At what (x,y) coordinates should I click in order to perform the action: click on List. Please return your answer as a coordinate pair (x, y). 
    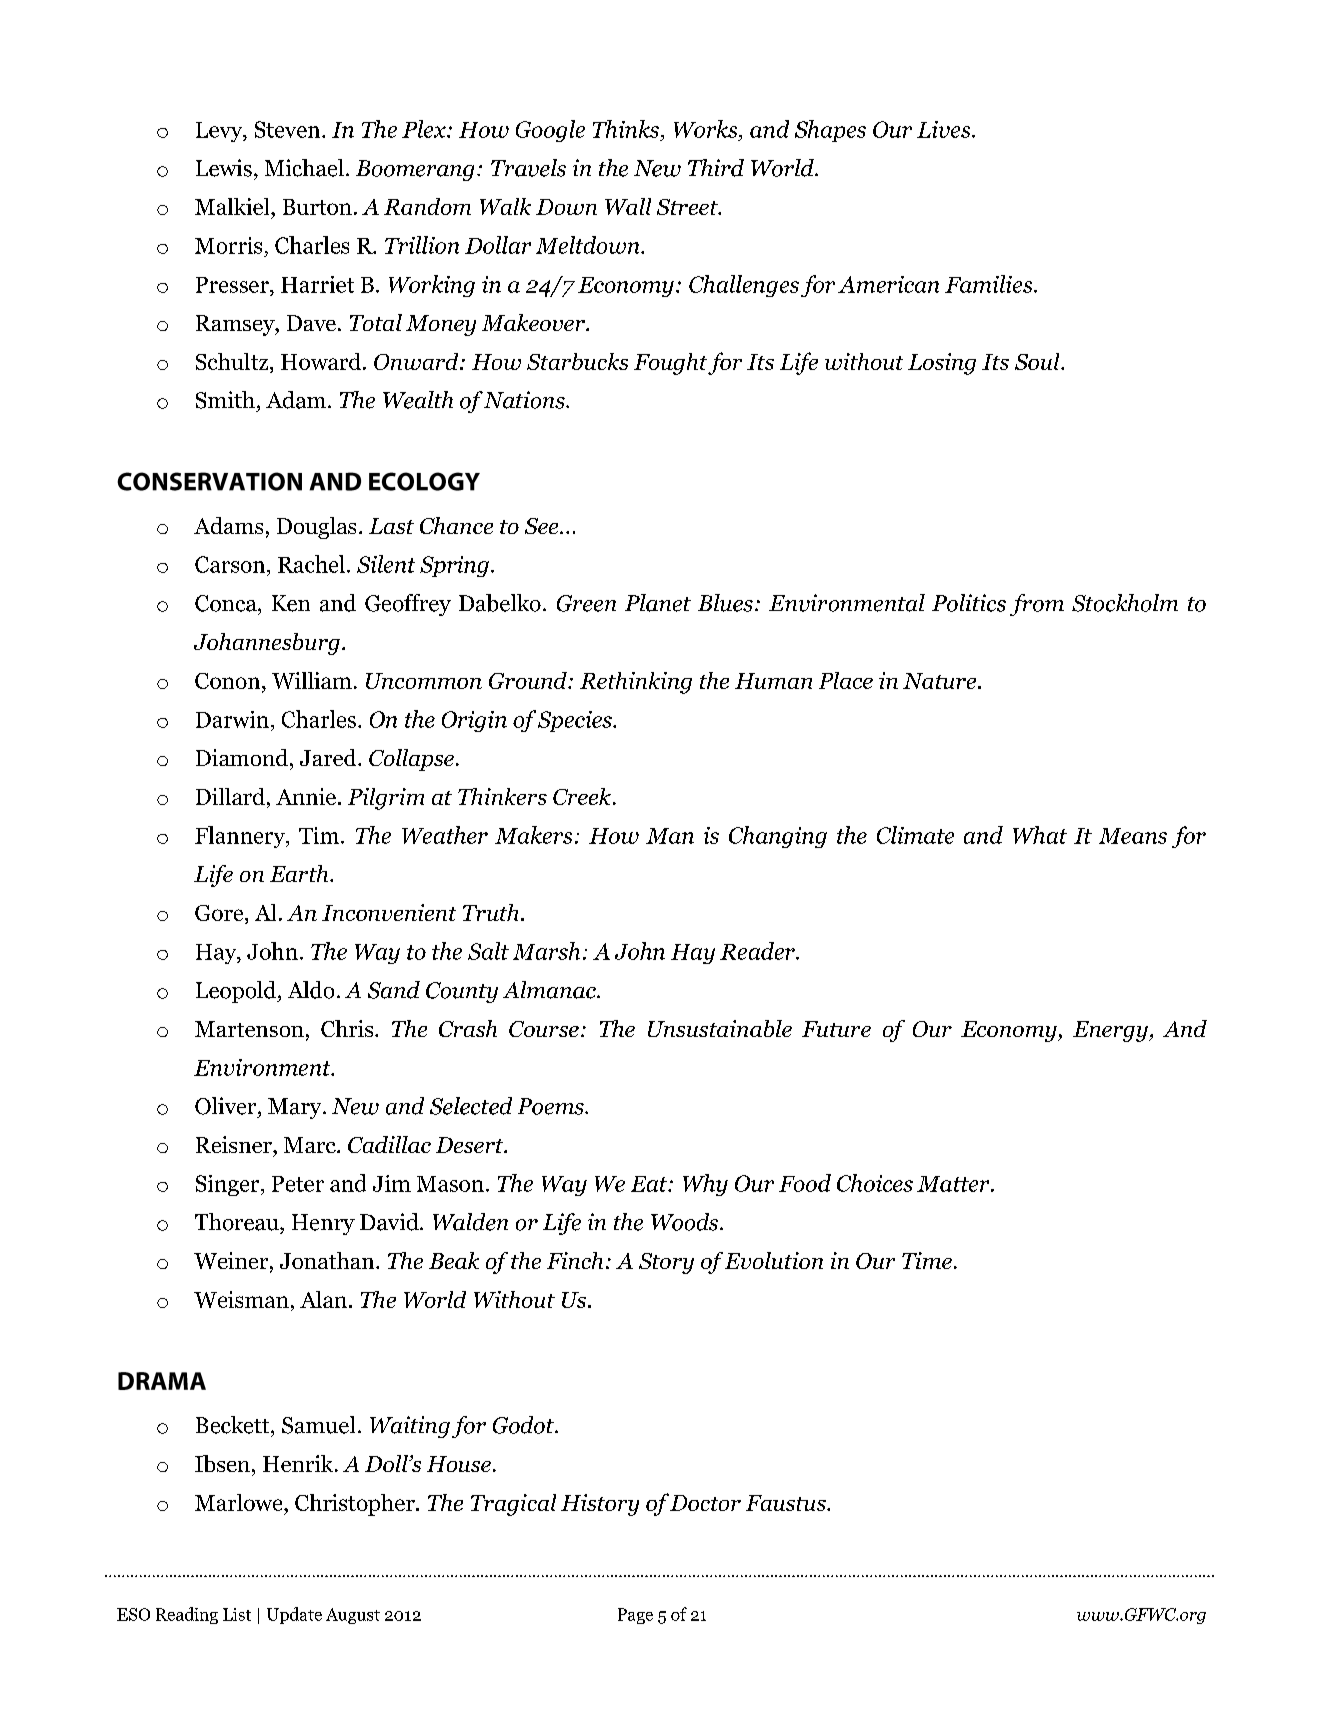
    Looking at the image, I should click on (237, 1614).
